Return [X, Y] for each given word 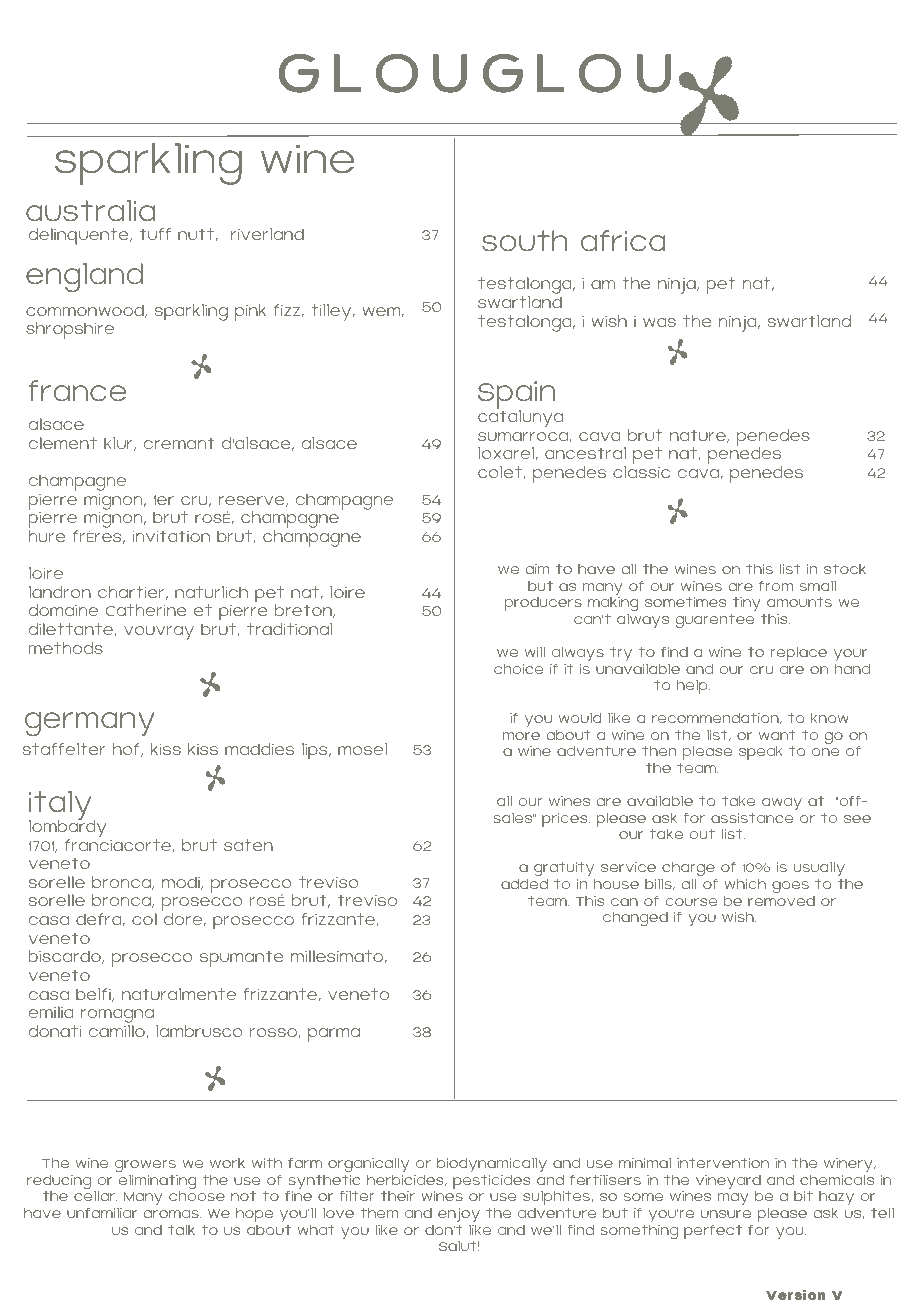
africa [623, 240]
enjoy [459, 1216]
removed [781, 901]
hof [127, 750]
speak [761, 753]
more [521, 736]
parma [334, 1035]
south [525, 240]
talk [181, 1229]
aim [538, 569]
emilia [51, 1012]
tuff [155, 234]
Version [795, 1294]
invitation [171, 536]
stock [845, 569]
